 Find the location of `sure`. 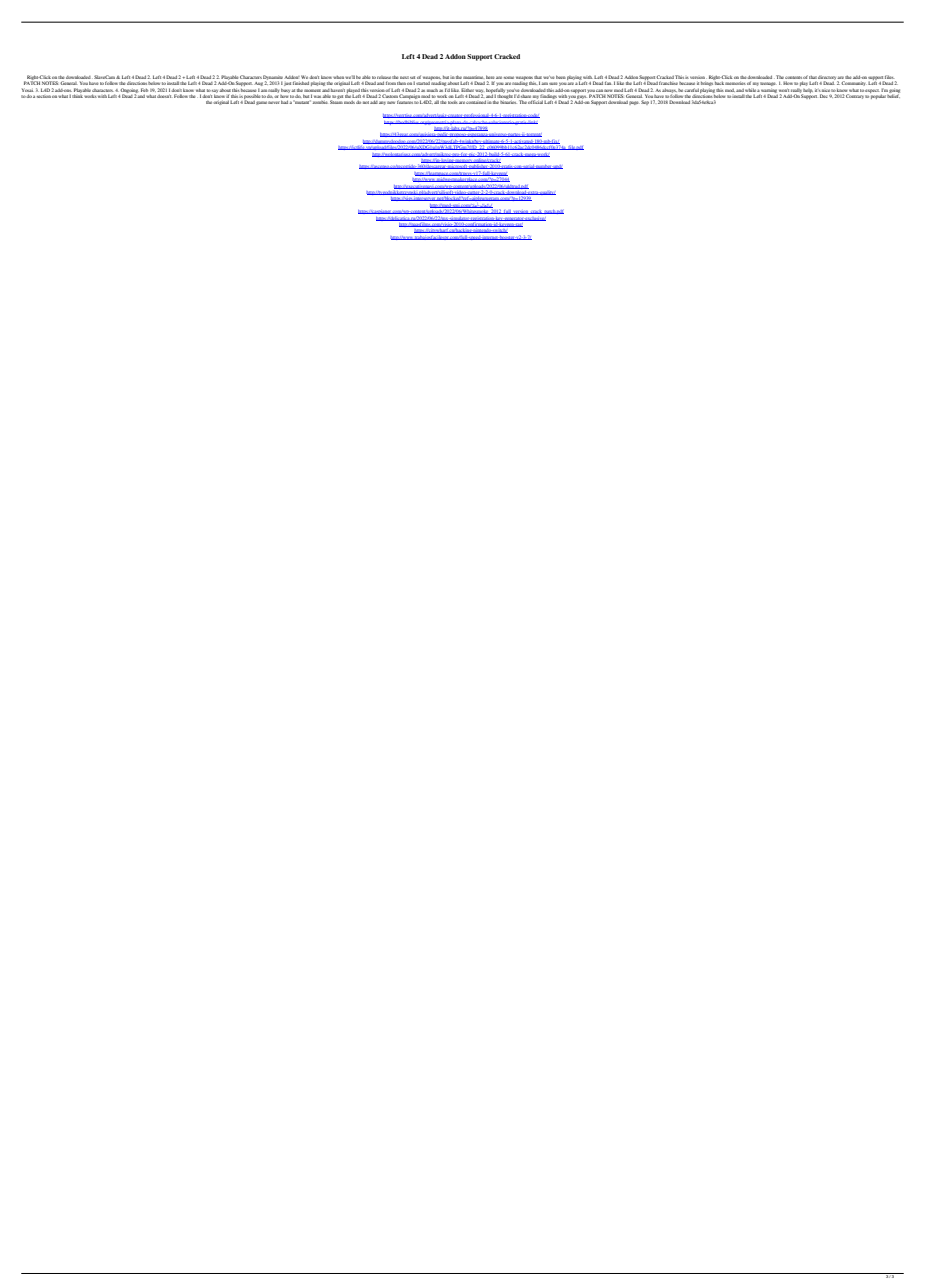

sure is located at coordinates (553, 83).
